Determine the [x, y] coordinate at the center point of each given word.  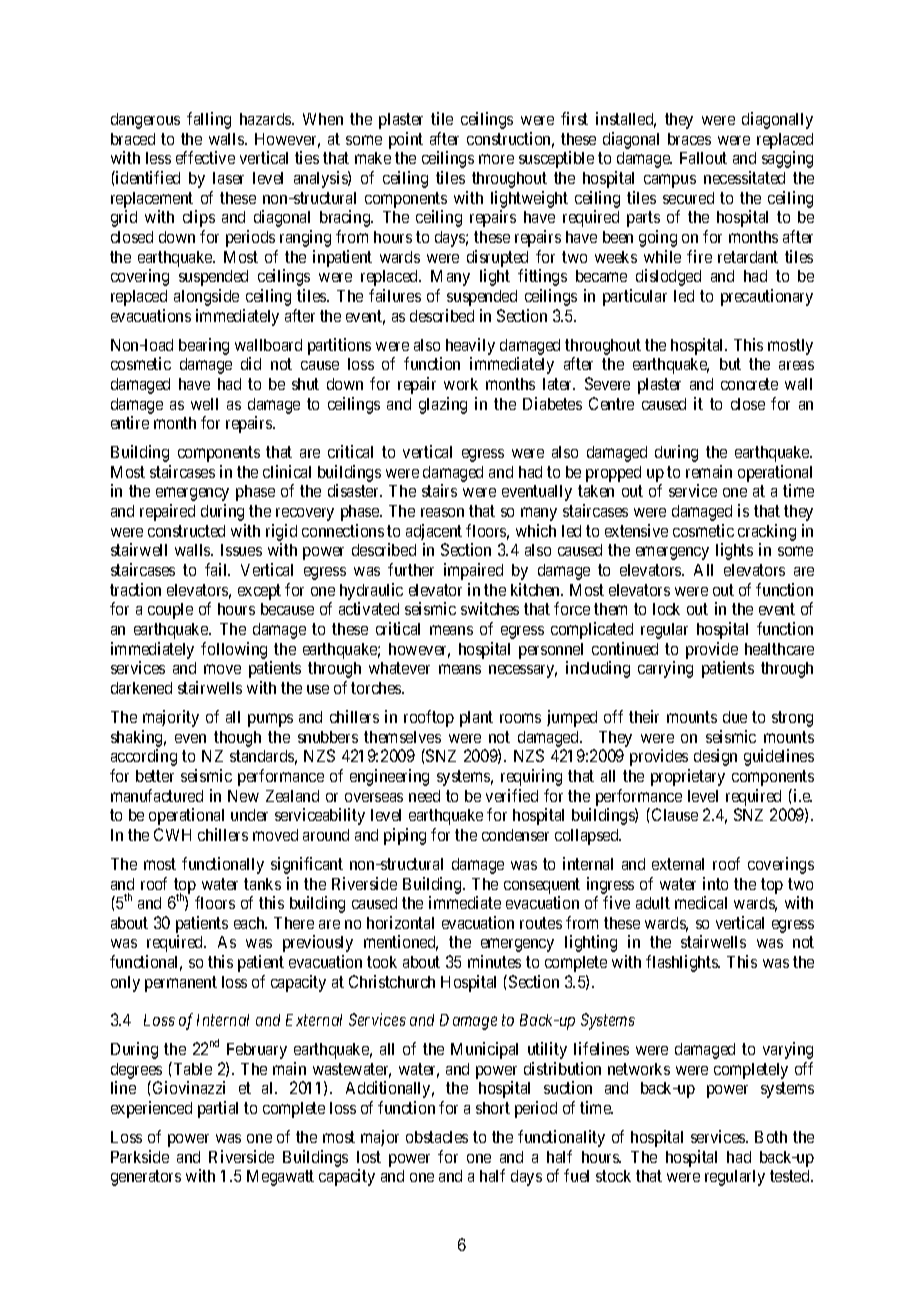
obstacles [437, 1137]
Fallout [703, 158]
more [496, 159]
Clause [675, 814]
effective [205, 157]
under [249, 815]
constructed [186, 531]
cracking [767, 532]
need [424, 796]
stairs [439, 490]
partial [218, 1109]
